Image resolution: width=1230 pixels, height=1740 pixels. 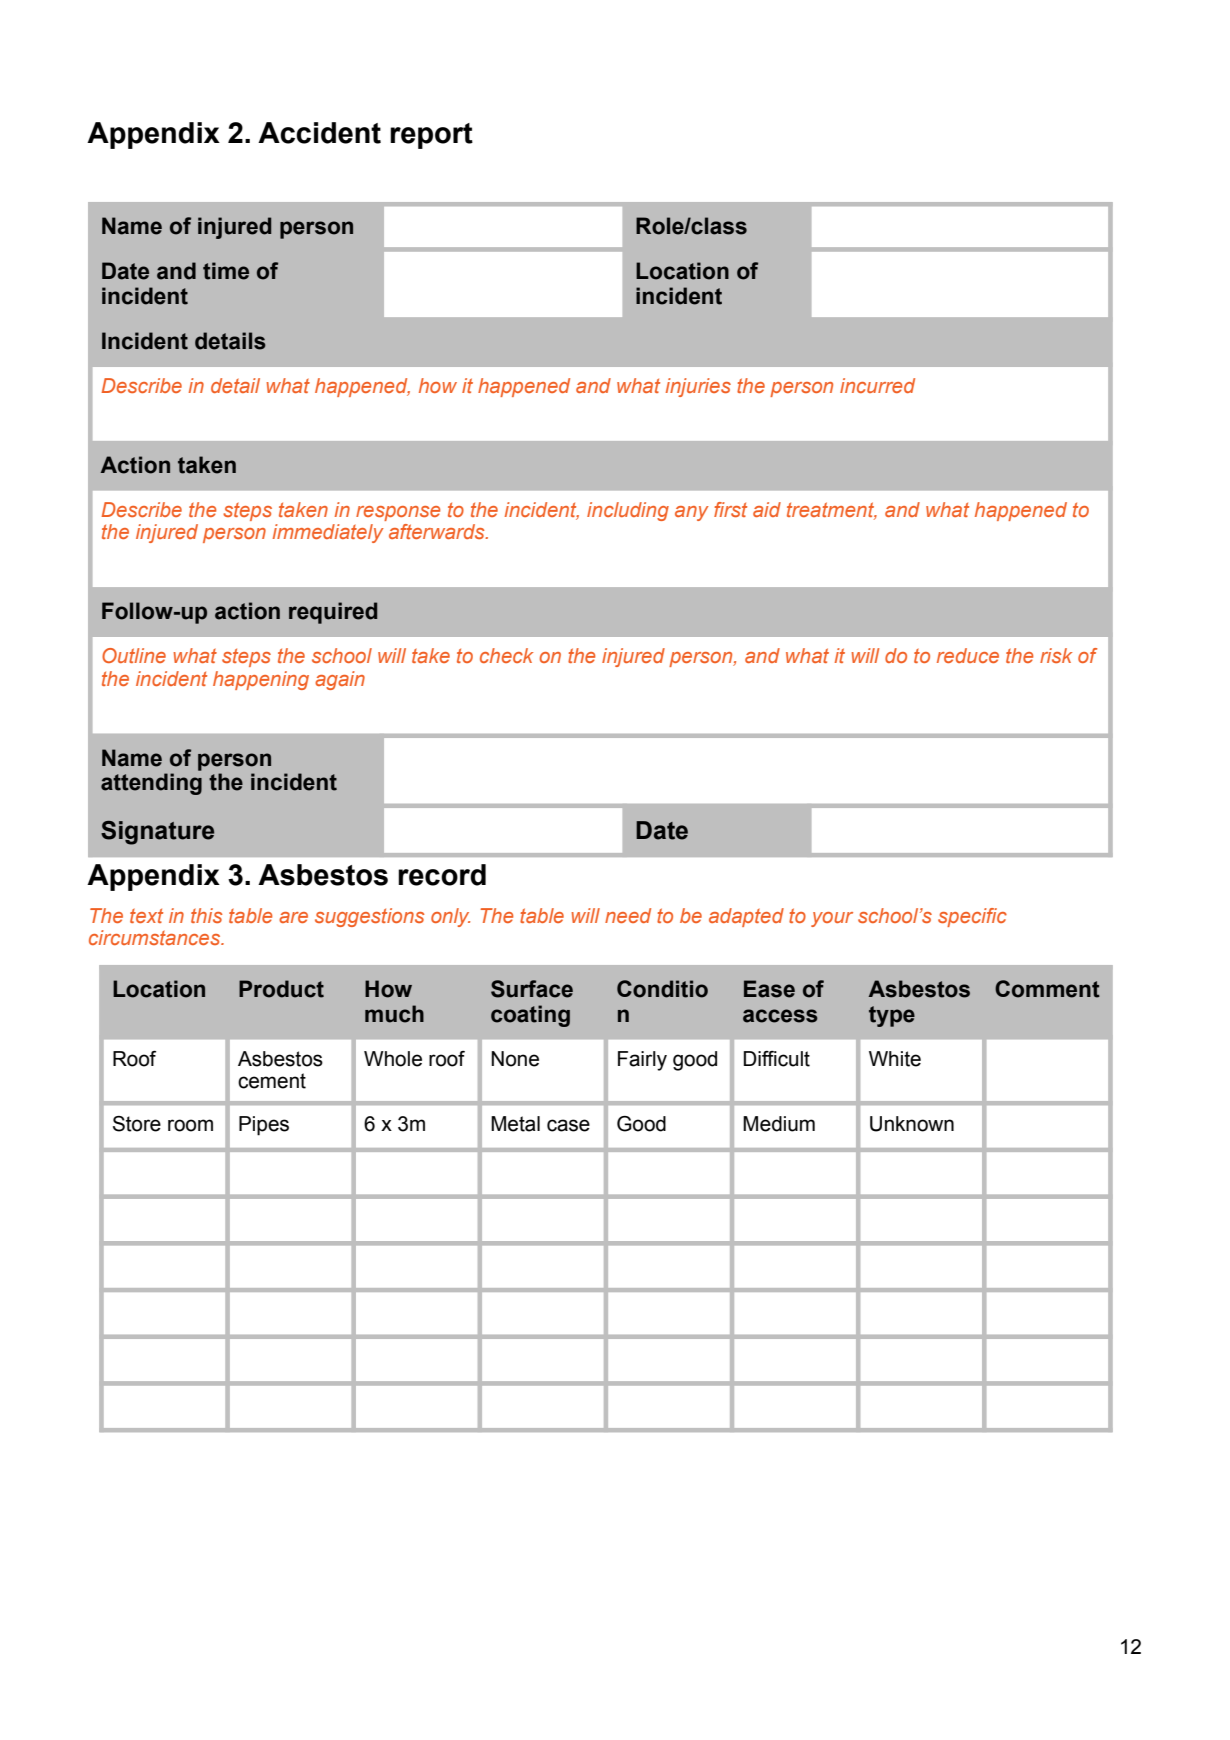 What do you see at coordinates (157, 833) in the document?
I see `Signature` at bounding box center [157, 833].
